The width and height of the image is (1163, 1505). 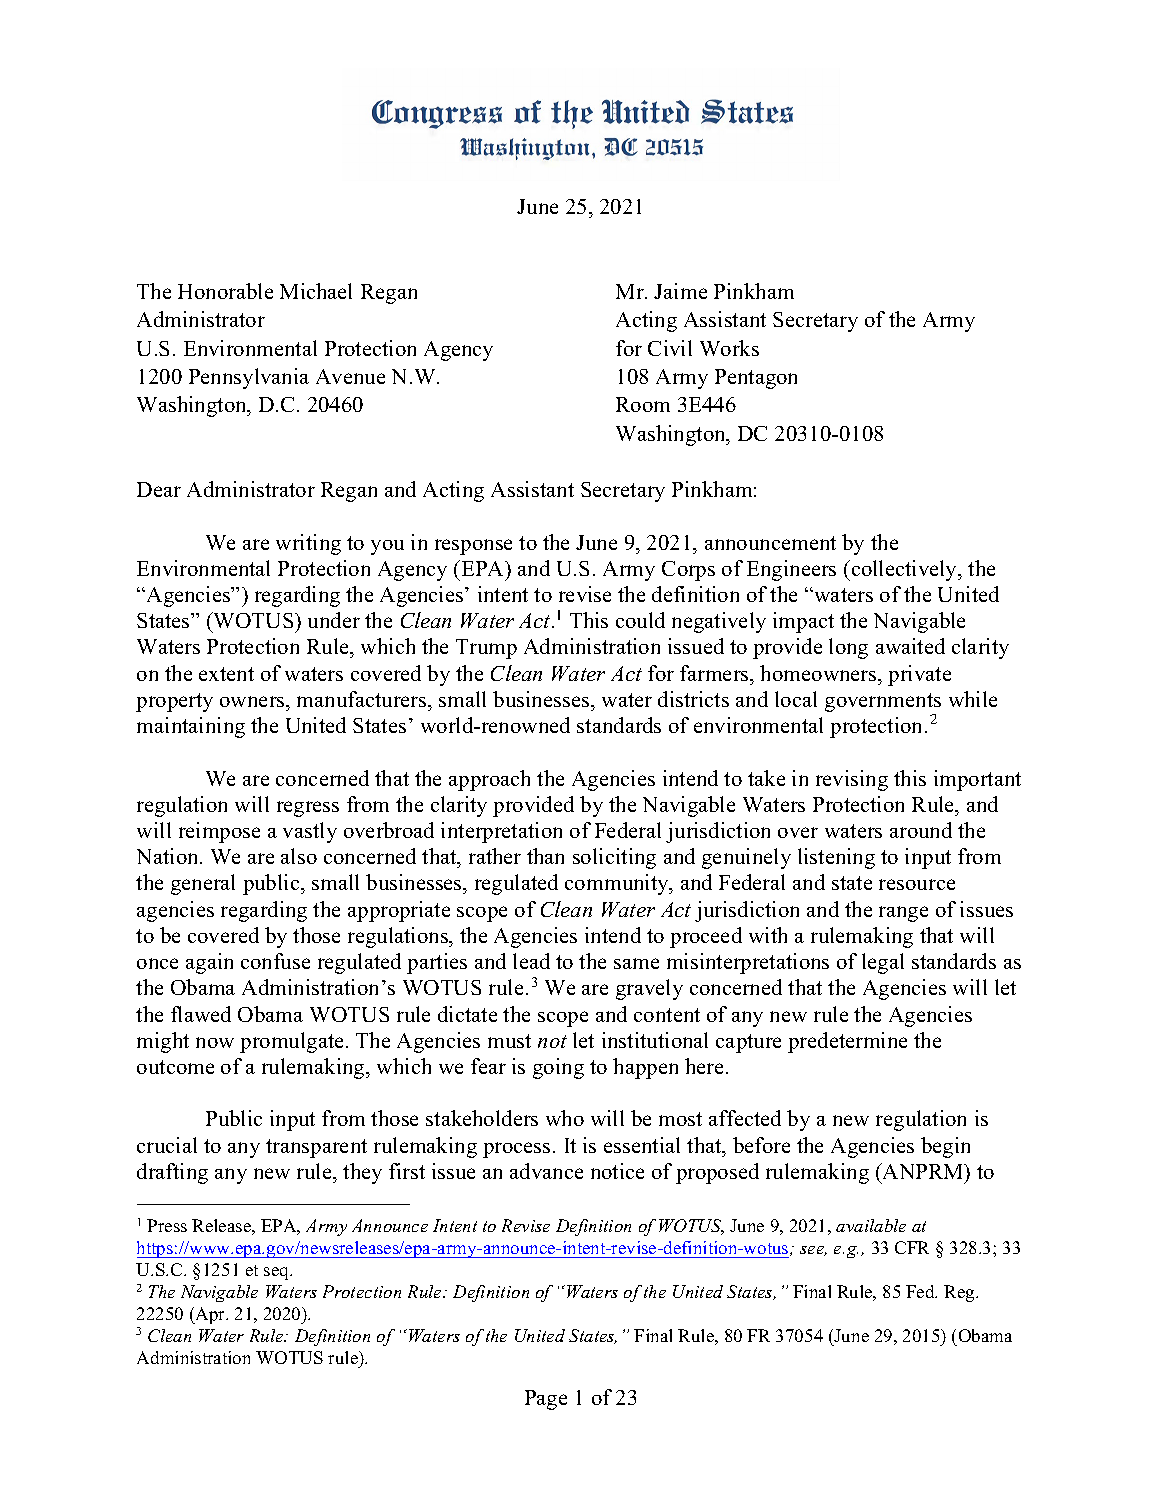 What do you see at coordinates (546, 1400) in the image?
I see `Page` at bounding box center [546, 1400].
